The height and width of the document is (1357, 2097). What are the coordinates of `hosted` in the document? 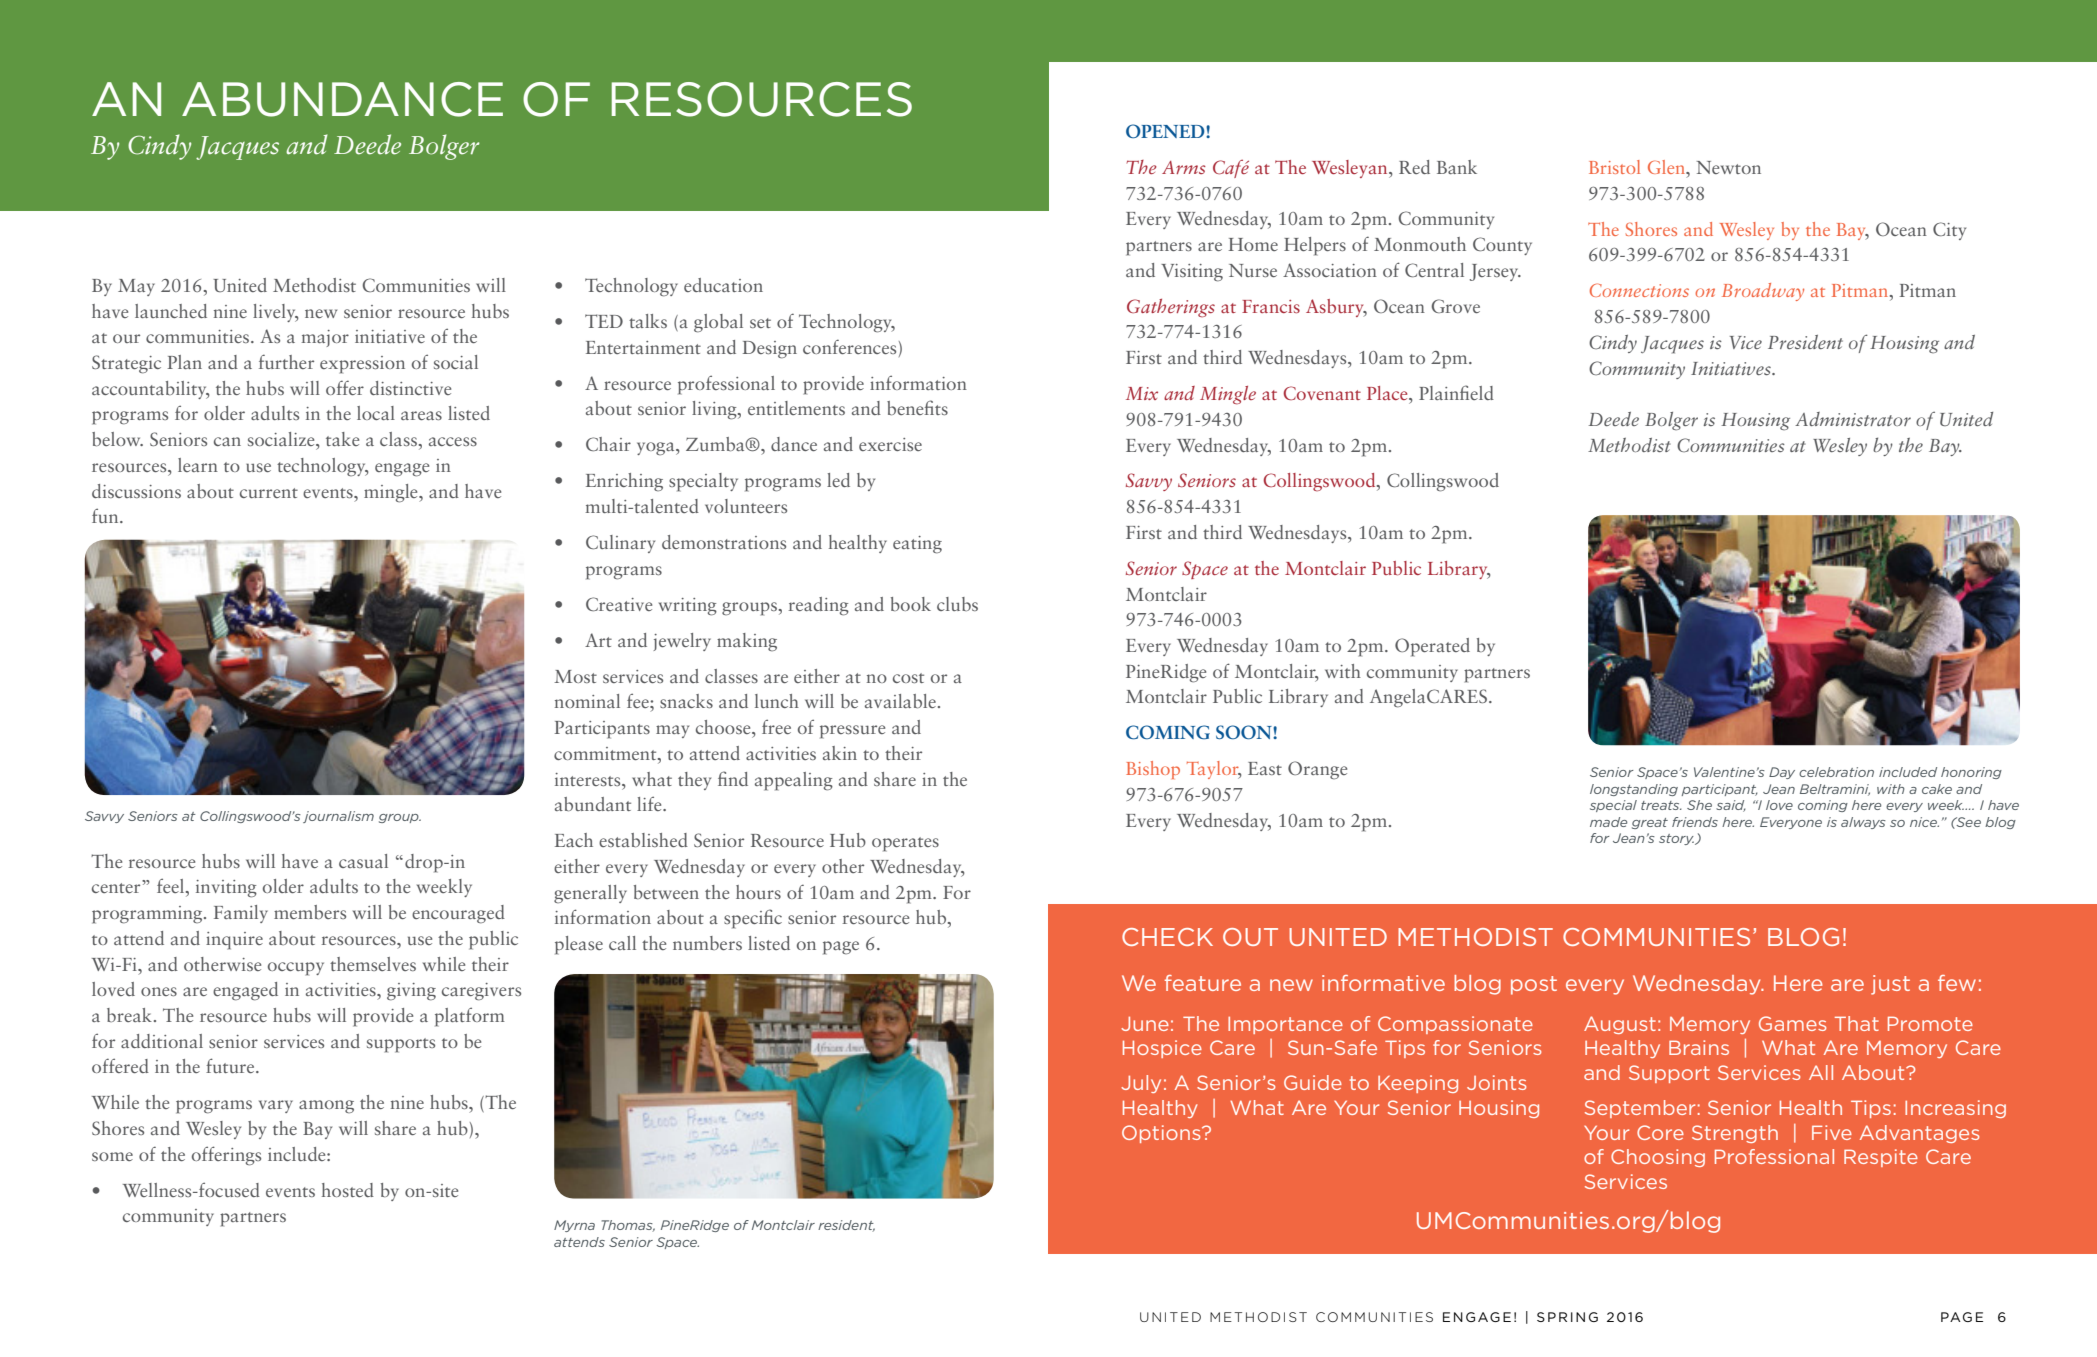 It's located at (348, 1190).
